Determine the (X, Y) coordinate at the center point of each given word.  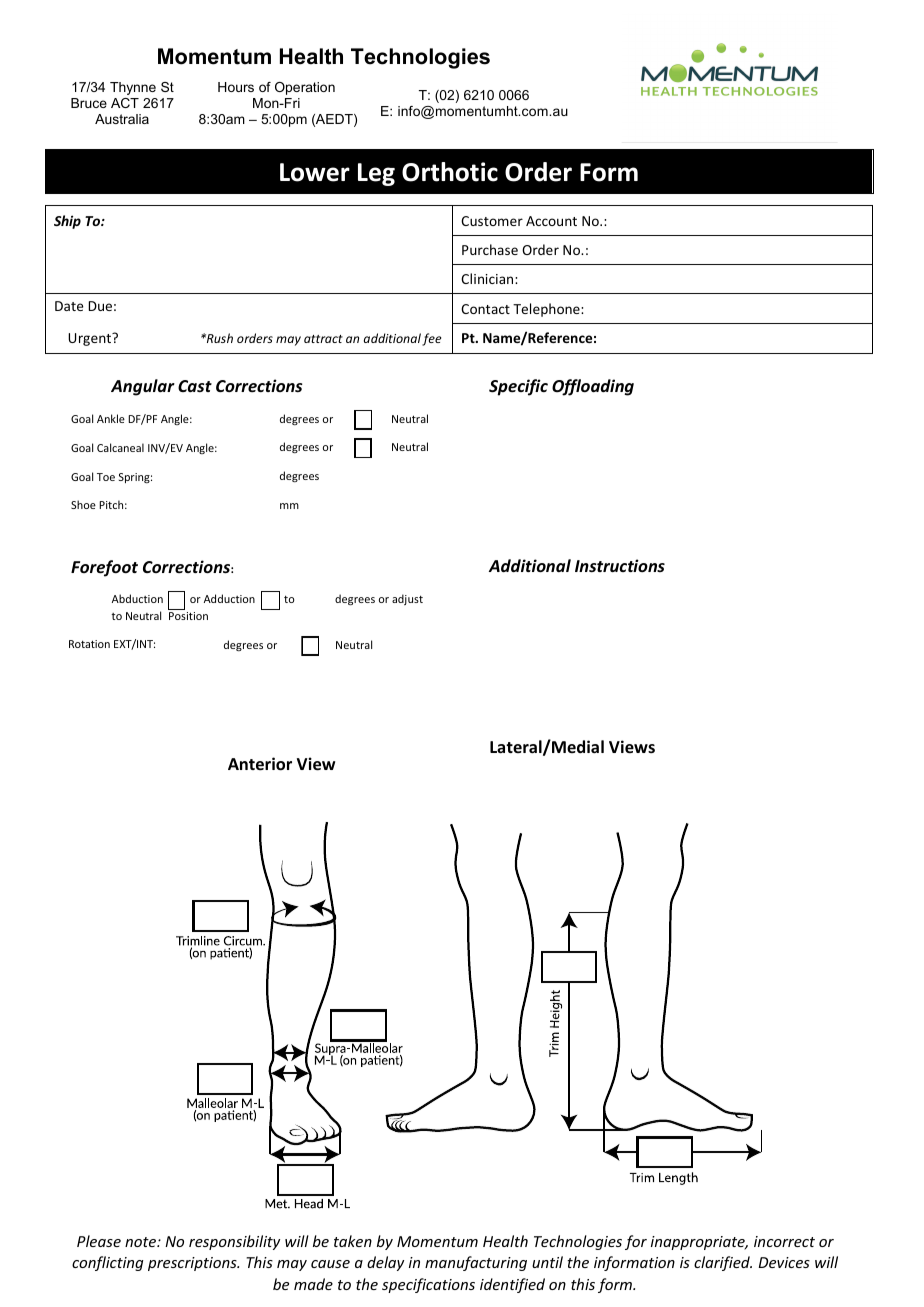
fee (431, 339)
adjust (407, 599)
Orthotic (450, 172)
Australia (122, 119)
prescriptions (193, 1264)
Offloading (593, 387)
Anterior (260, 764)
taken (353, 1241)
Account (551, 221)
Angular (143, 387)
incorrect (784, 1241)
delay (385, 1263)
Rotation (89, 644)
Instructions (620, 566)
